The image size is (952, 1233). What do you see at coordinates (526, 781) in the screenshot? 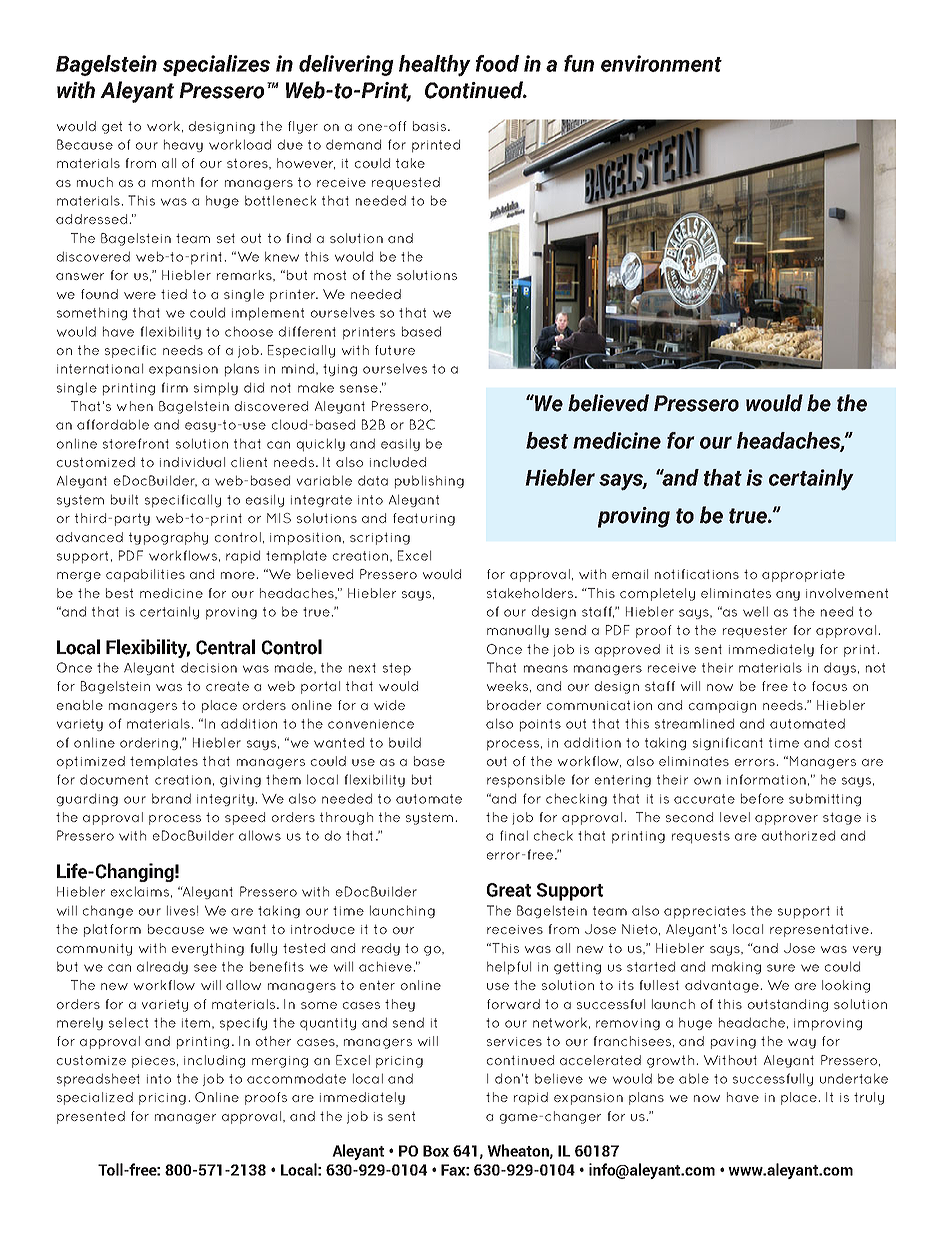
I see `responsible` at bounding box center [526, 781].
